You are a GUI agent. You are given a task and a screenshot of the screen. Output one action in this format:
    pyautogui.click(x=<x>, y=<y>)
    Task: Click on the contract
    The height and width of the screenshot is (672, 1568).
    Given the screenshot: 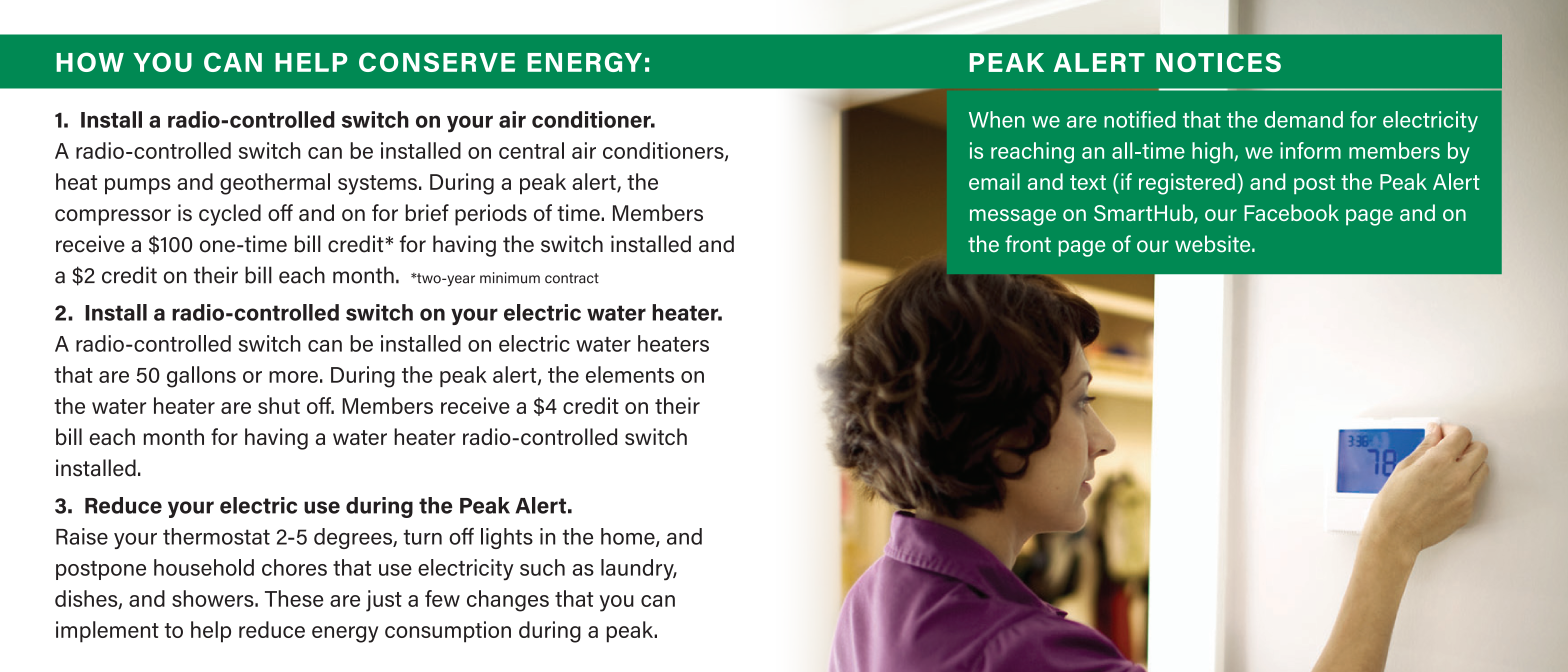 What is the action you would take?
    pyautogui.click(x=572, y=278)
